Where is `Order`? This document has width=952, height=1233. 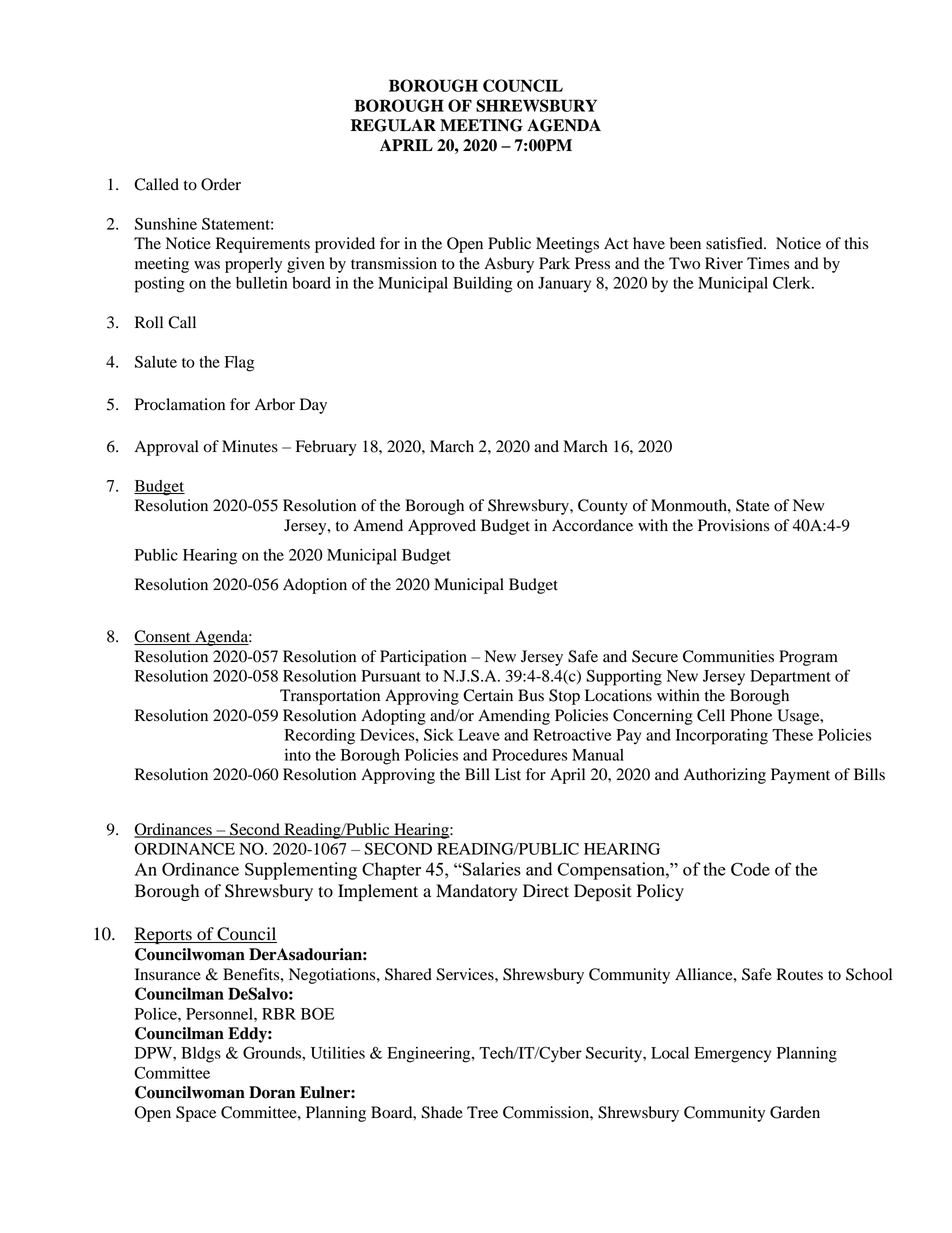 Order is located at coordinates (221, 184).
